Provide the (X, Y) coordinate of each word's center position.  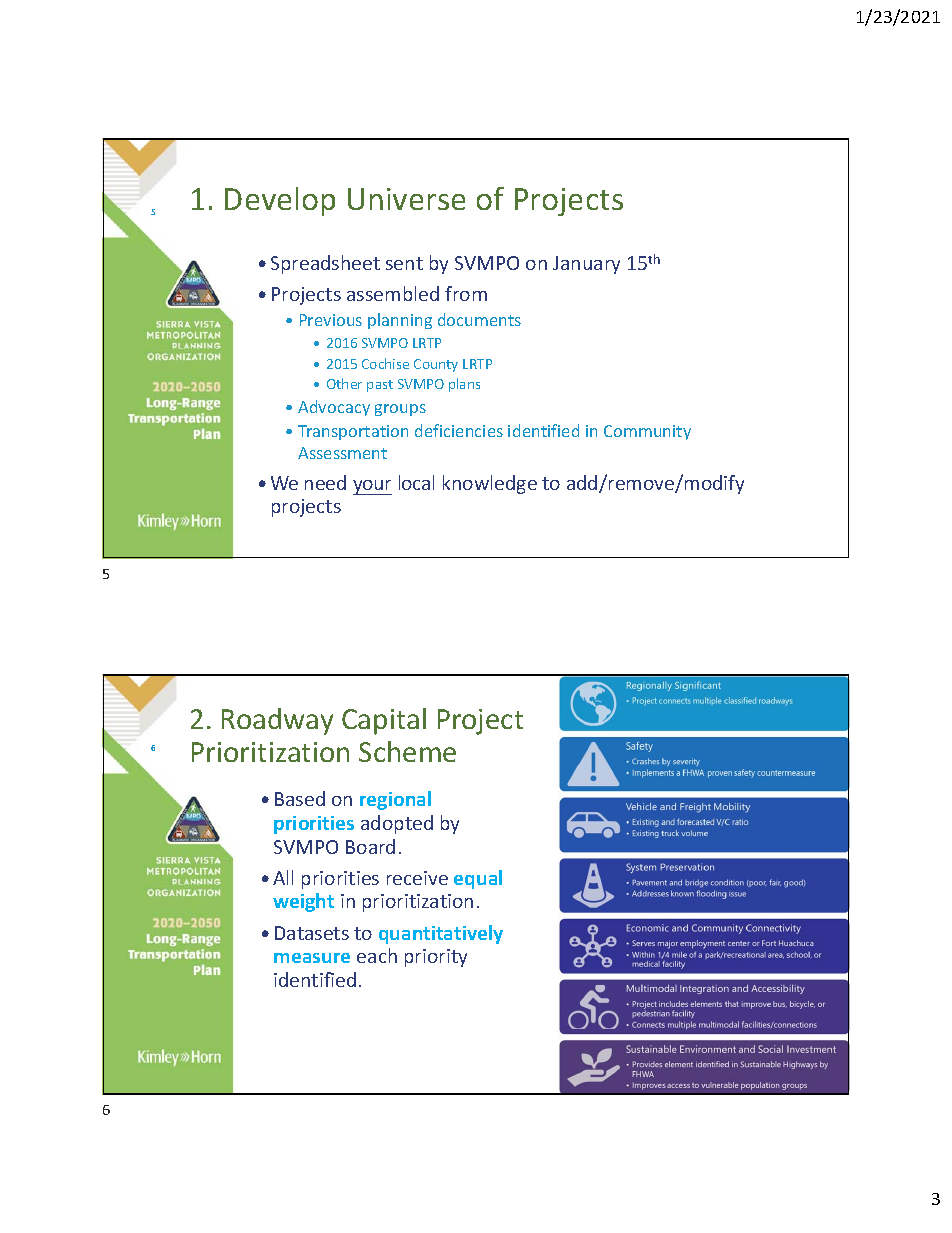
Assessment (342, 453)
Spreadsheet (325, 264)
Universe (406, 199)
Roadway (277, 721)
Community (647, 432)
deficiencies (459, 430)
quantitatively (441, 934)
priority (436, 958)
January (586, 265)
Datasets (312, 933)
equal (478, 879)
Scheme (407, 751)
